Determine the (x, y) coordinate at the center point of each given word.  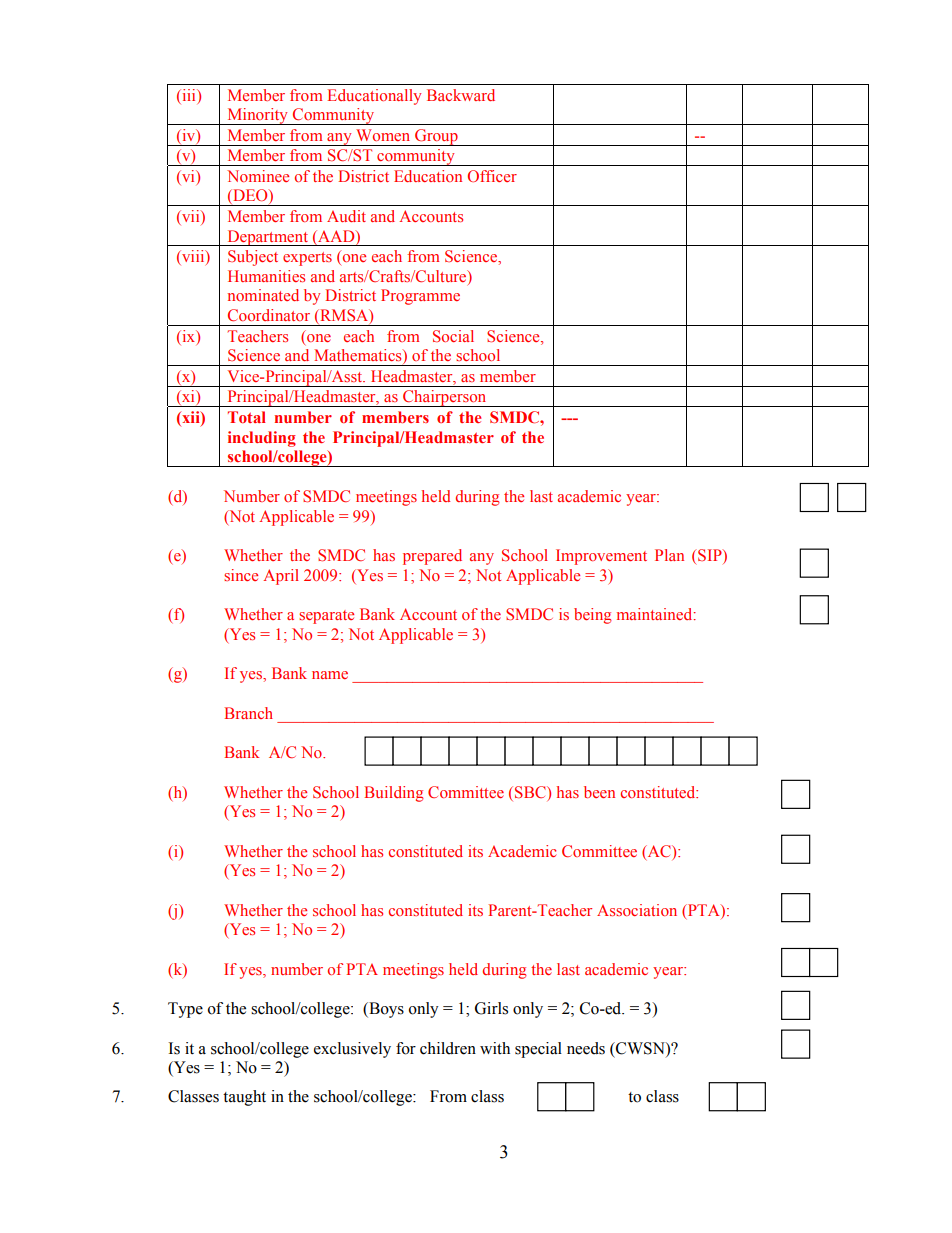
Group (436, 137)
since (241, 575)
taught (244, 1098)
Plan (669, 555)
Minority (258, 116)
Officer (492, 176)
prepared (432, 557)
